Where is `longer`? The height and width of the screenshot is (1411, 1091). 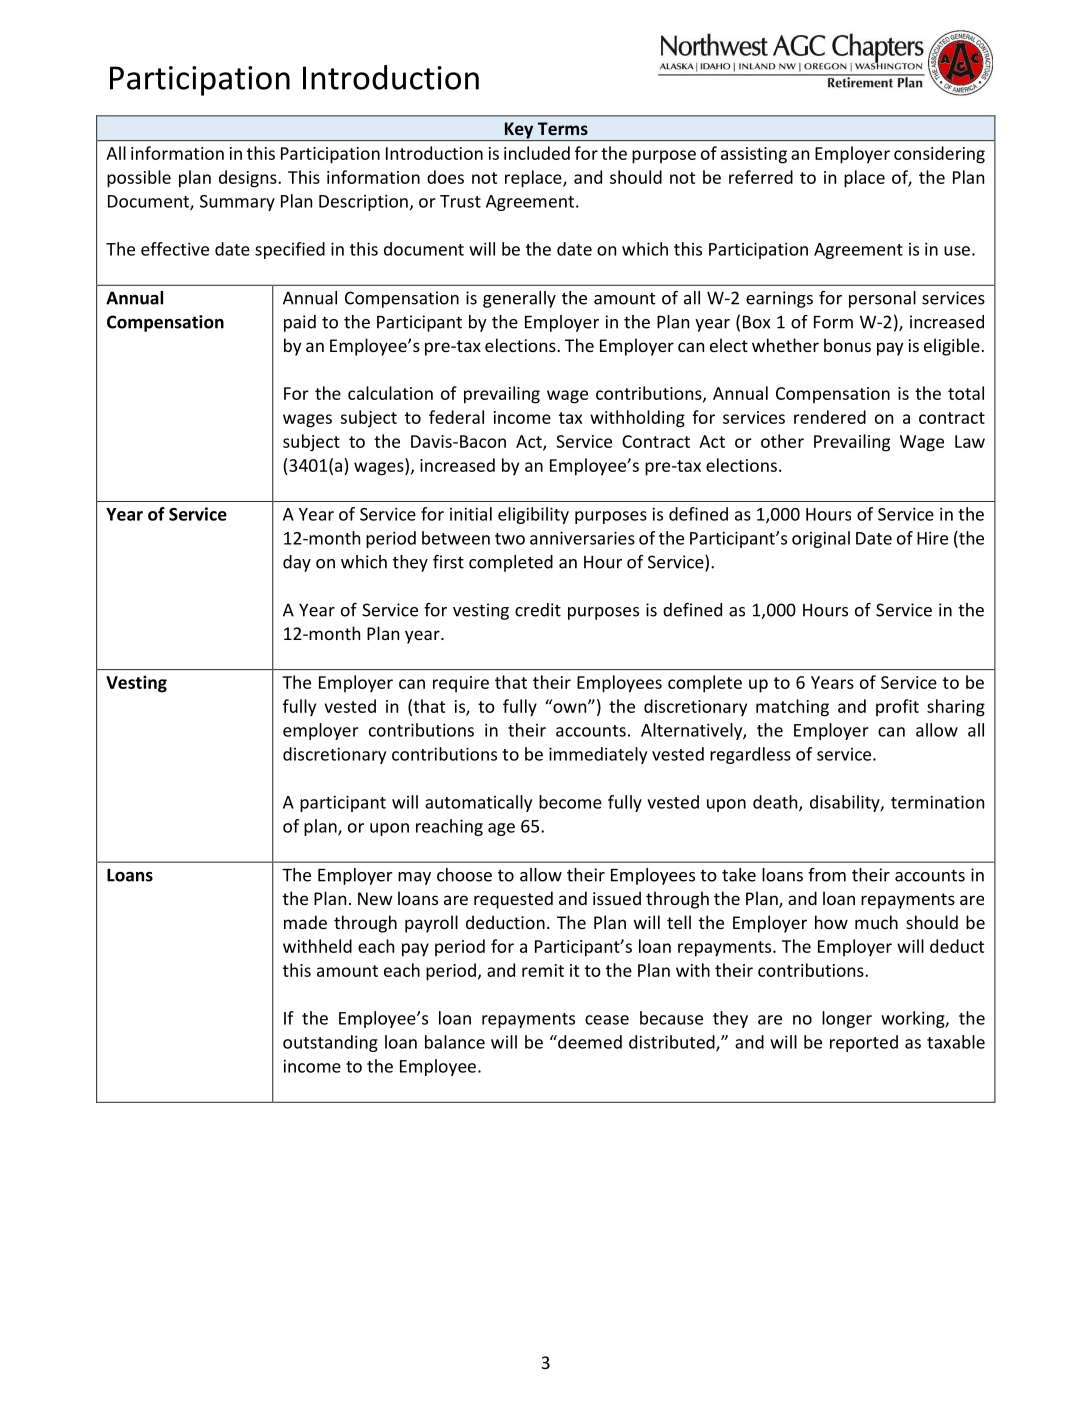 longer is located at coordinates (847, 1019).
